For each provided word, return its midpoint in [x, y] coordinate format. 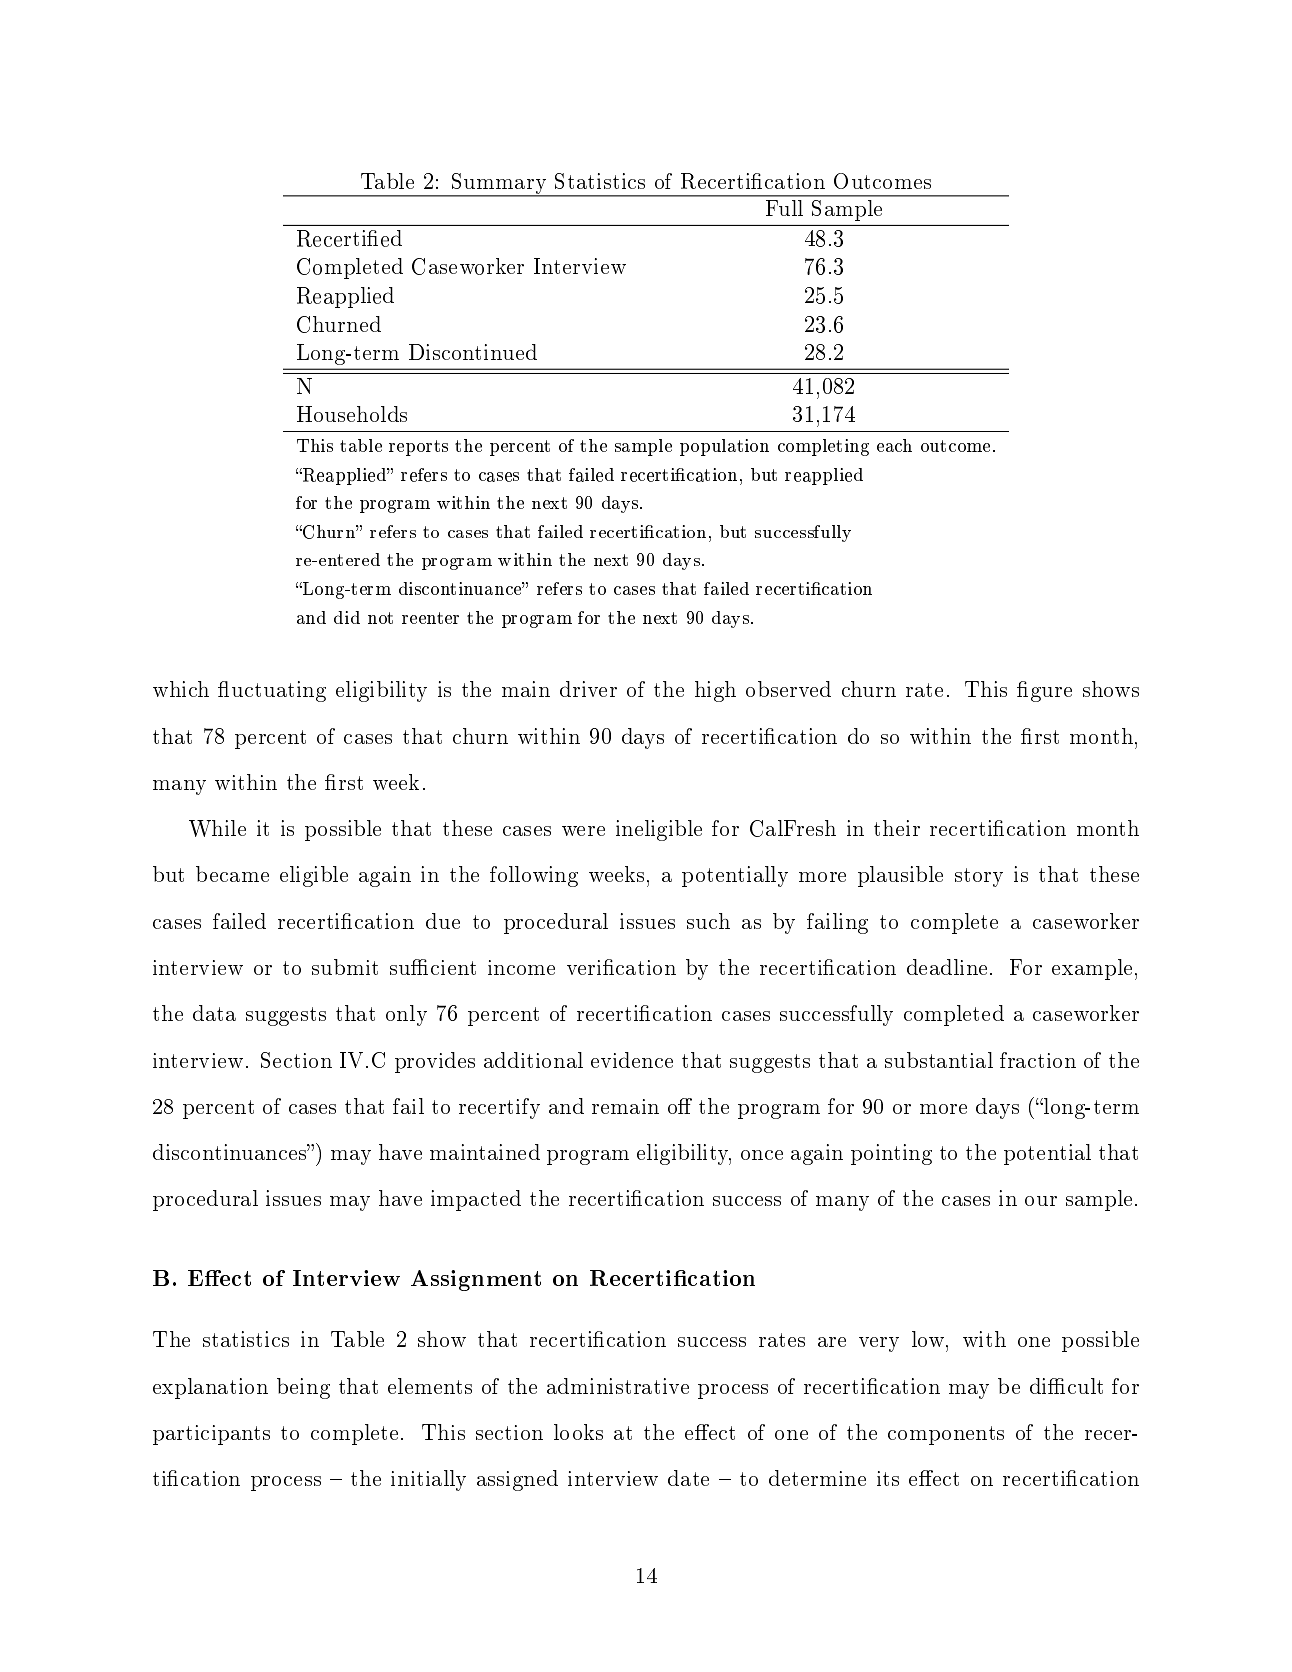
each [894, 445]
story [979, 877]
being [303, 1388]
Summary [499, 184]
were [583, 831]
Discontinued [473, 352]
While [217, 828]
